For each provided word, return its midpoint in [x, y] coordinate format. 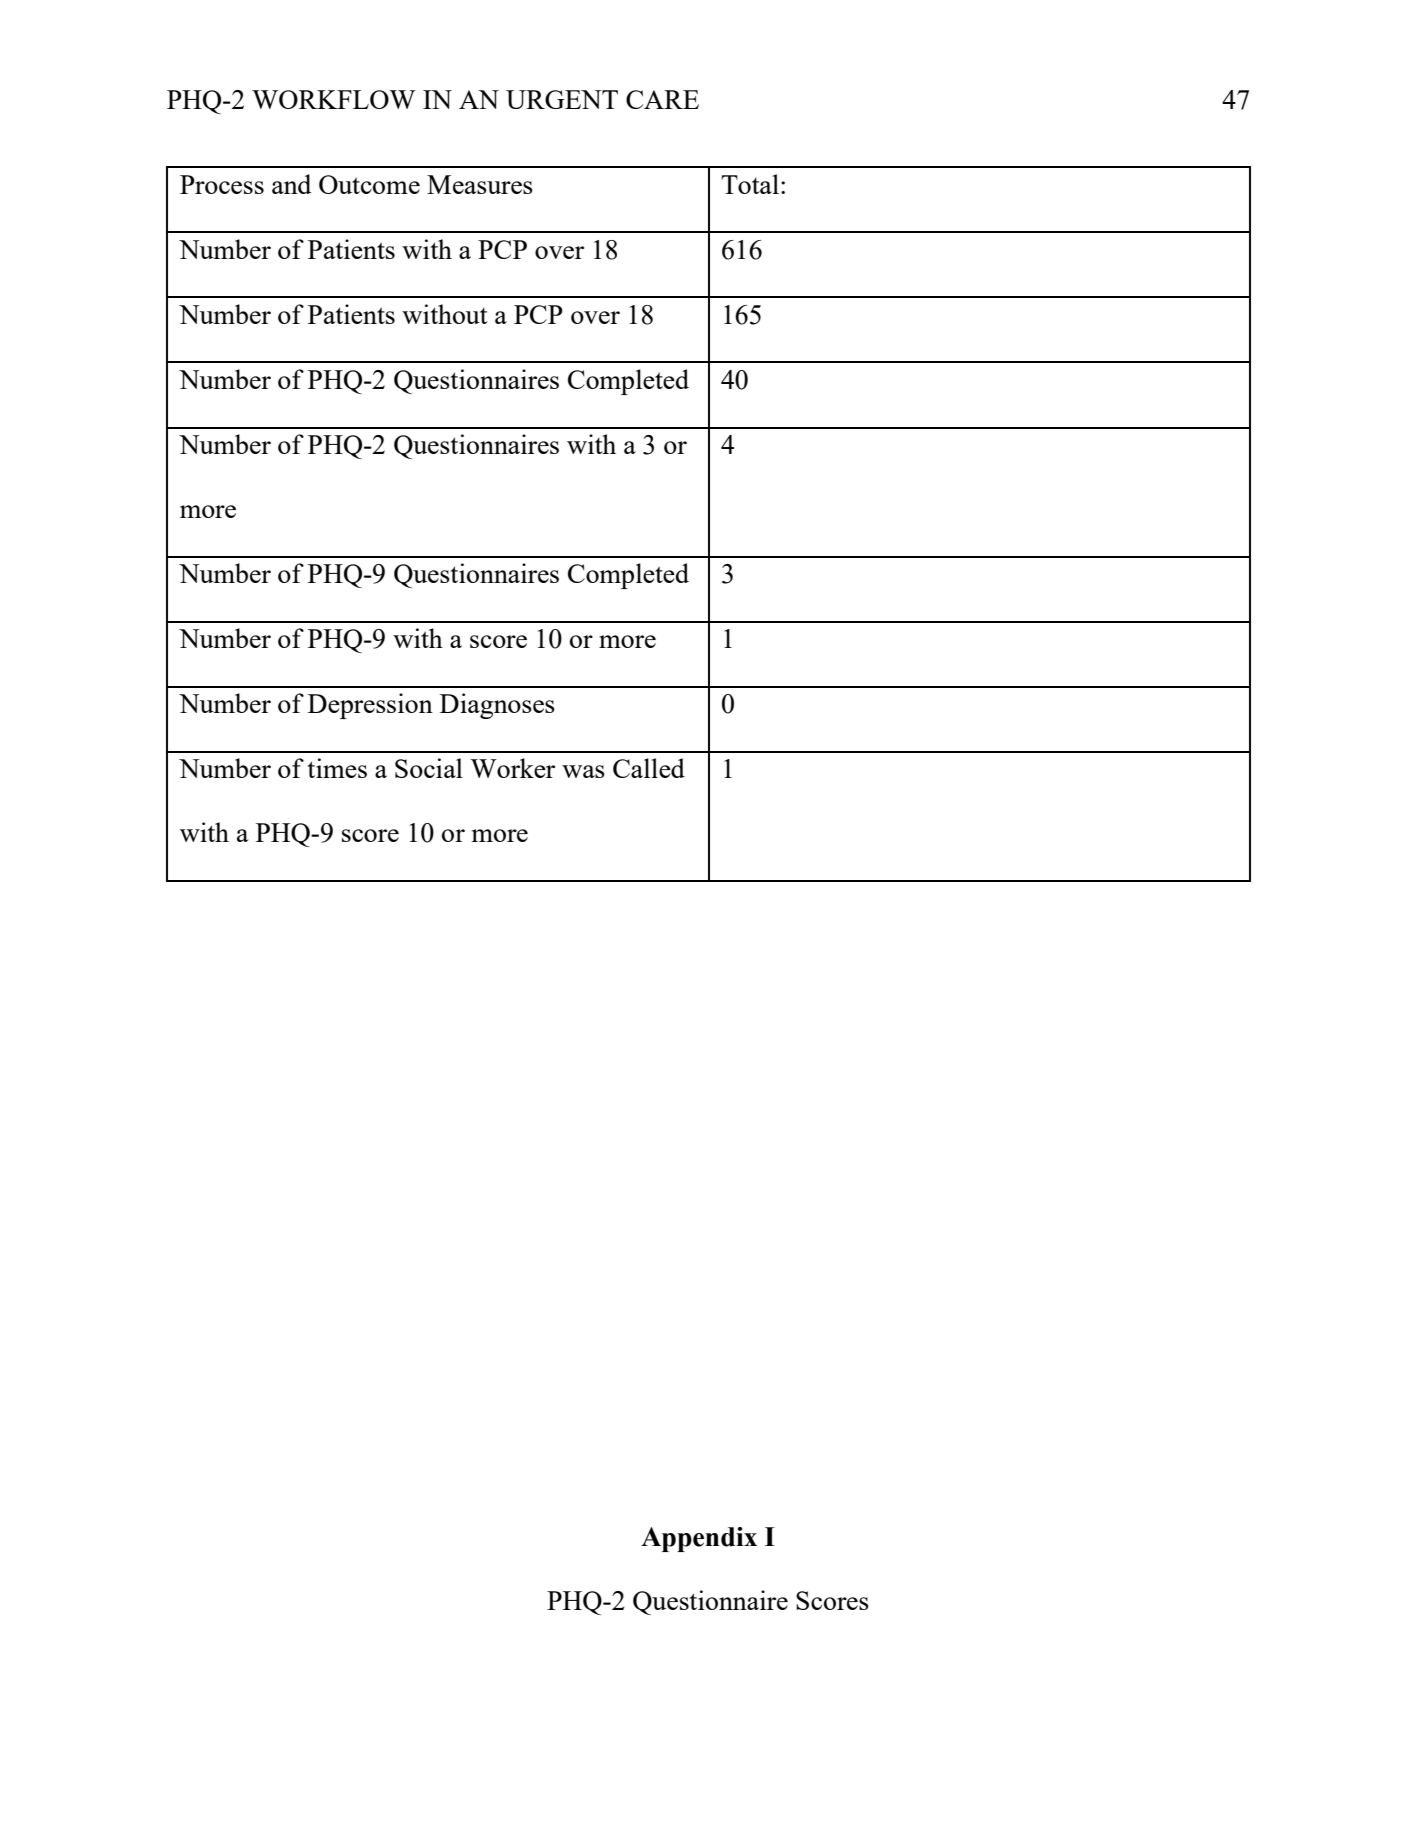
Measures [480, 184]
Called [649, 768]
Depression [370, 706]
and [291, 184]
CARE [662, 99]
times [337, 768]
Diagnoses [497, 706]
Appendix [699, 1539]
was [583, 771]
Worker [512, 768]
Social [429, 768]
